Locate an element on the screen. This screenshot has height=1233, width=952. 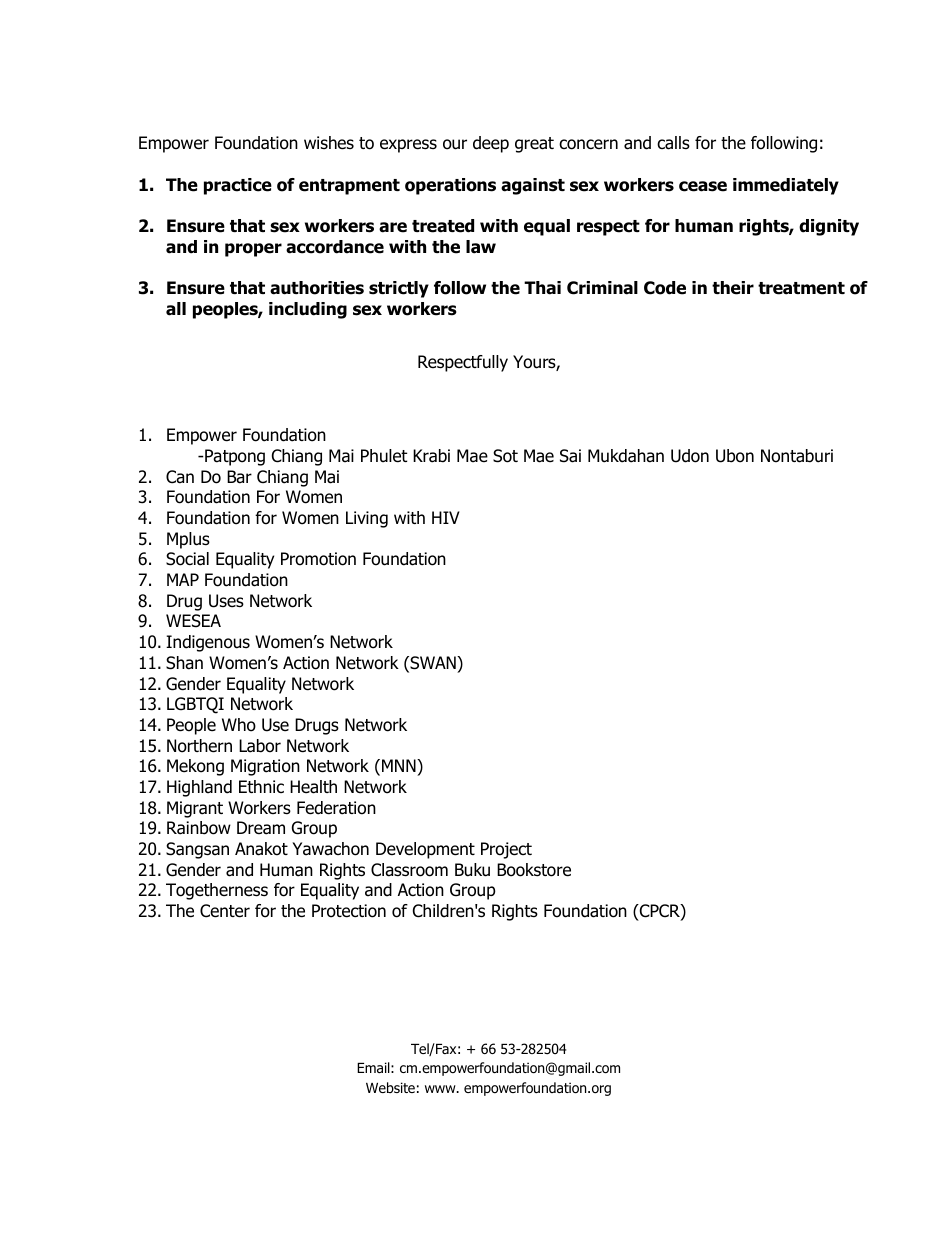
Website is located at coordinates (390, 1087).
